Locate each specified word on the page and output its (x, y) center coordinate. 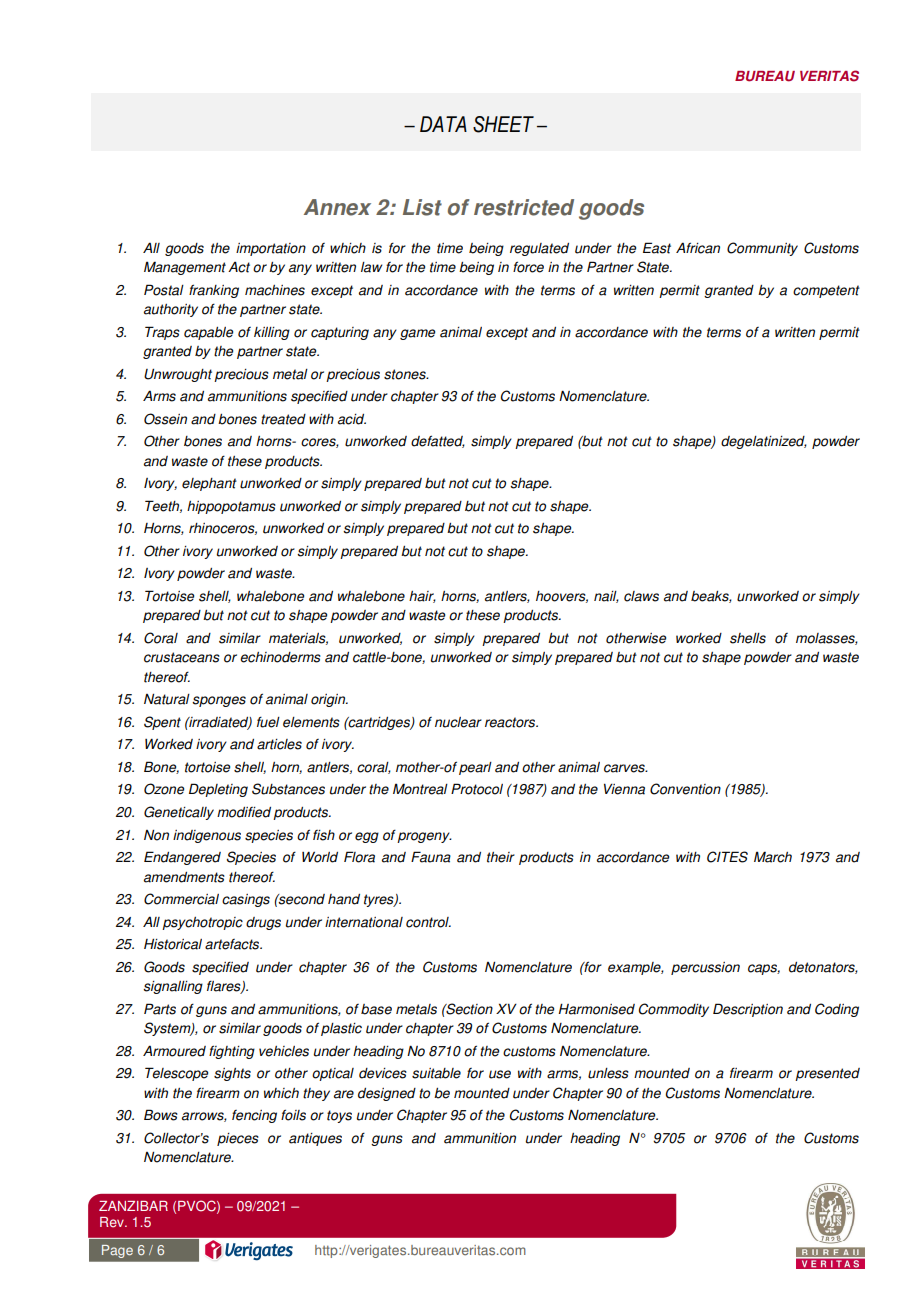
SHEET (503, 124)
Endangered (182, 858)
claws (641, 596)
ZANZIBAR (133, 1206)
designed (387, 1094)
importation (271, 249)
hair (422, 597)
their (501, 857)
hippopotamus (231, 507)
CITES (727, 857)
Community (762, 249)
